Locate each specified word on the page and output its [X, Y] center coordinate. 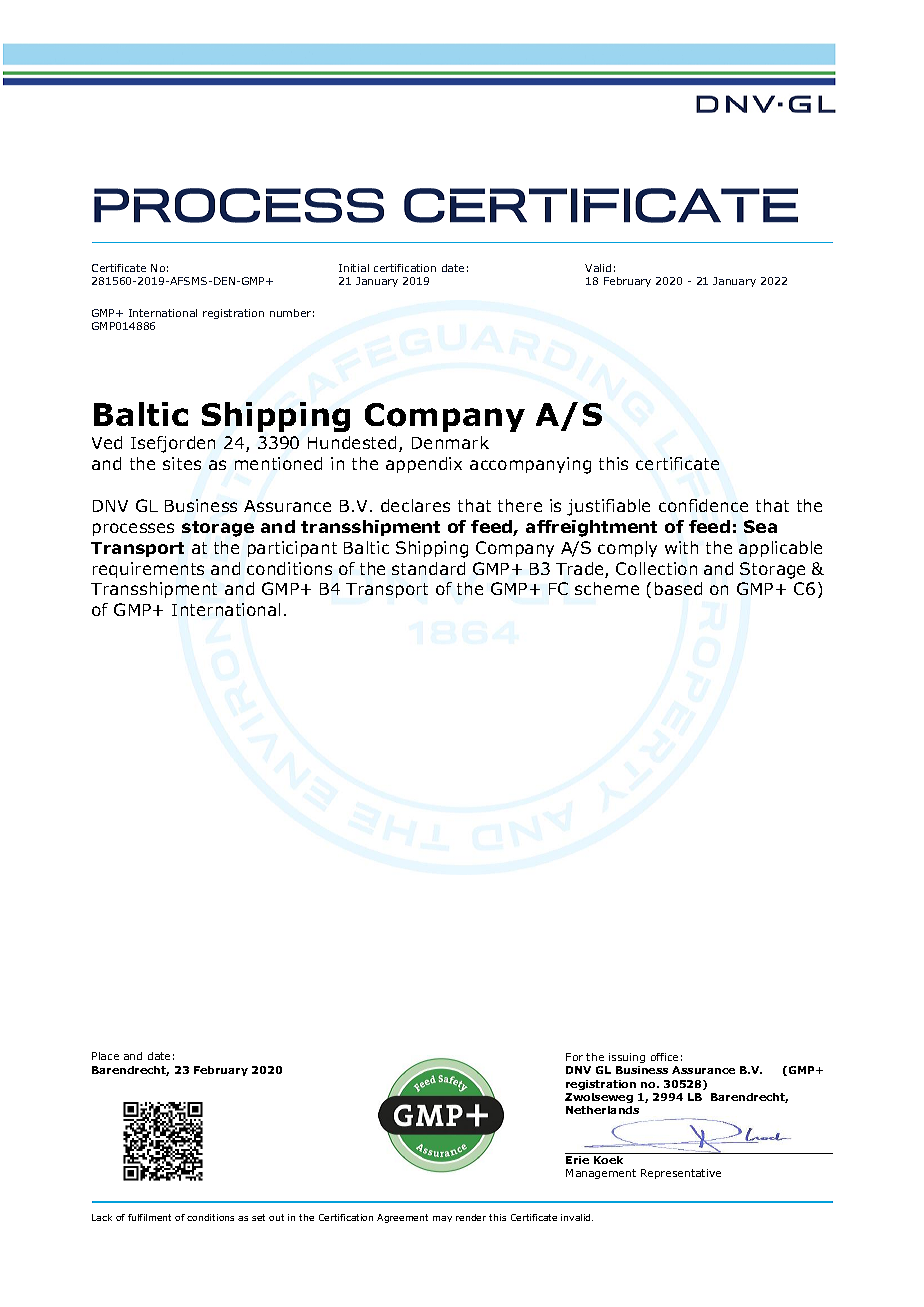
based [678, 588]
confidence [703, 505]
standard [428, 568]
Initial [354, 268]
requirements [148, 570]
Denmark [450, 442]
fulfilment [149, 1217]
